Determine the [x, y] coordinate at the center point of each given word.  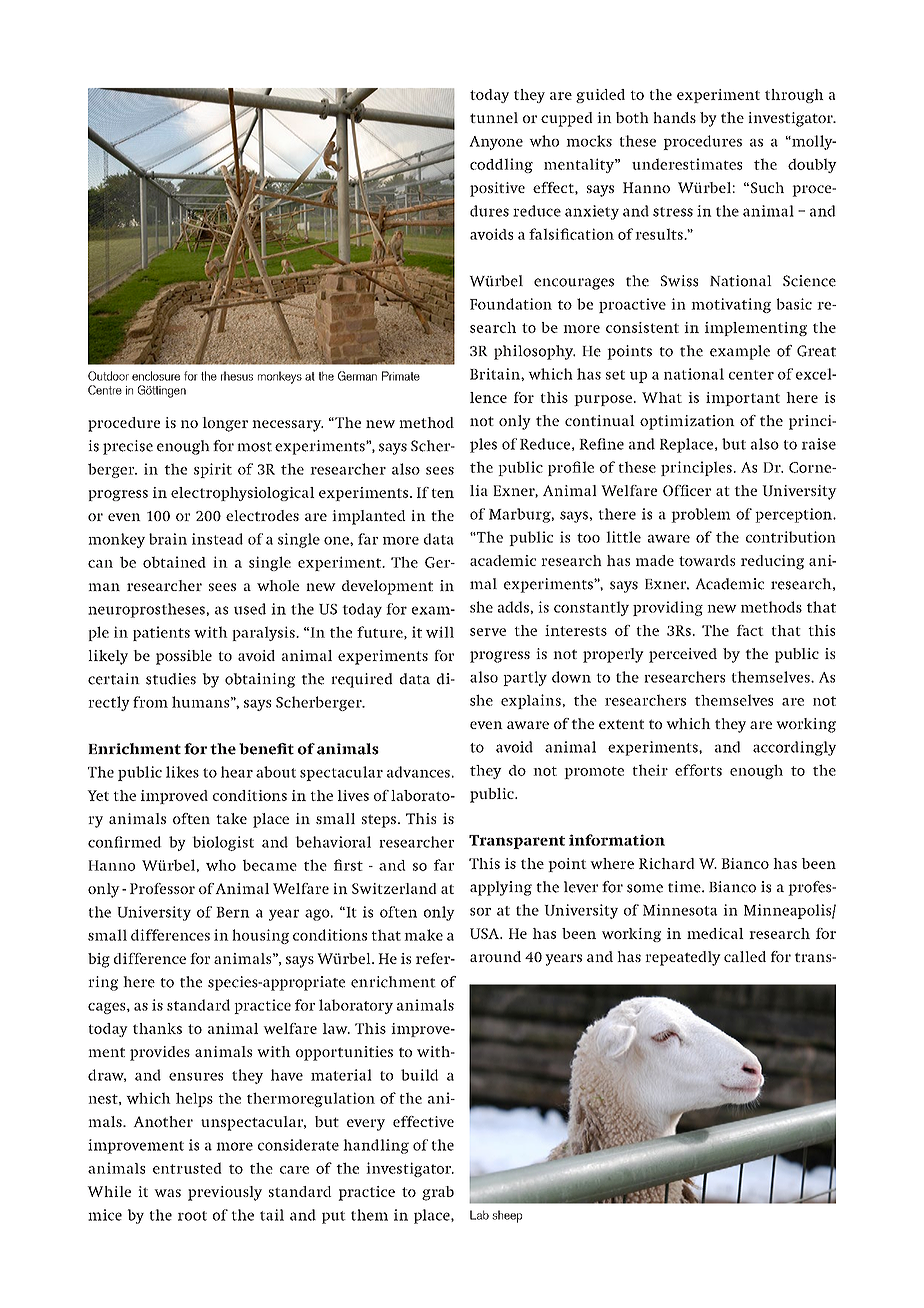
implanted [369, 517]
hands [674, 117]
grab [438, 1193]
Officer [687, 490]
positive [497, 189]
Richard [667, 863]
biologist [223, 843]
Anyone [496, 143]
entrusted [187, 1168]
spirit [213, 470]
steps [379, 821]
